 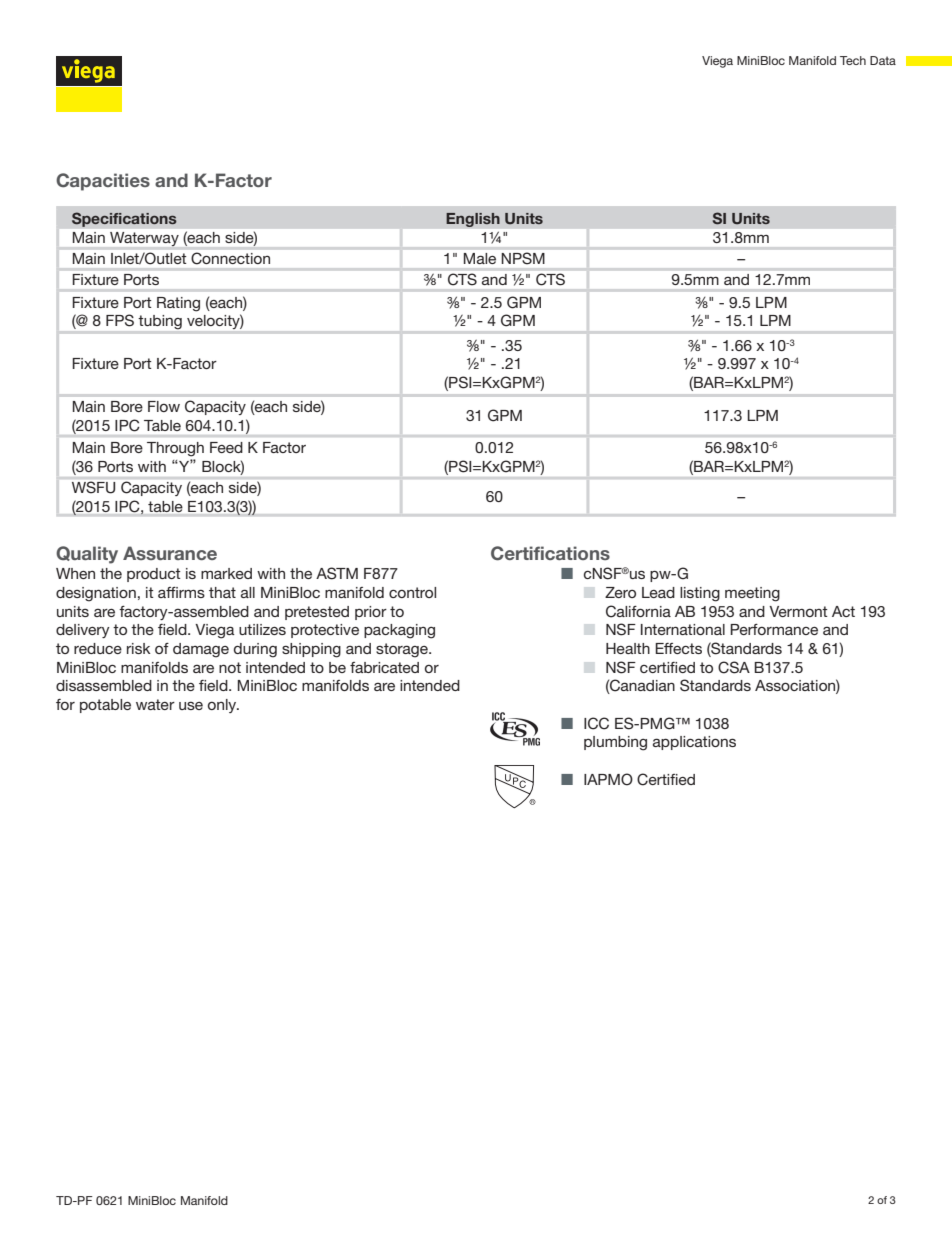 I want to click on Feed, so click(x=226, y=447).
